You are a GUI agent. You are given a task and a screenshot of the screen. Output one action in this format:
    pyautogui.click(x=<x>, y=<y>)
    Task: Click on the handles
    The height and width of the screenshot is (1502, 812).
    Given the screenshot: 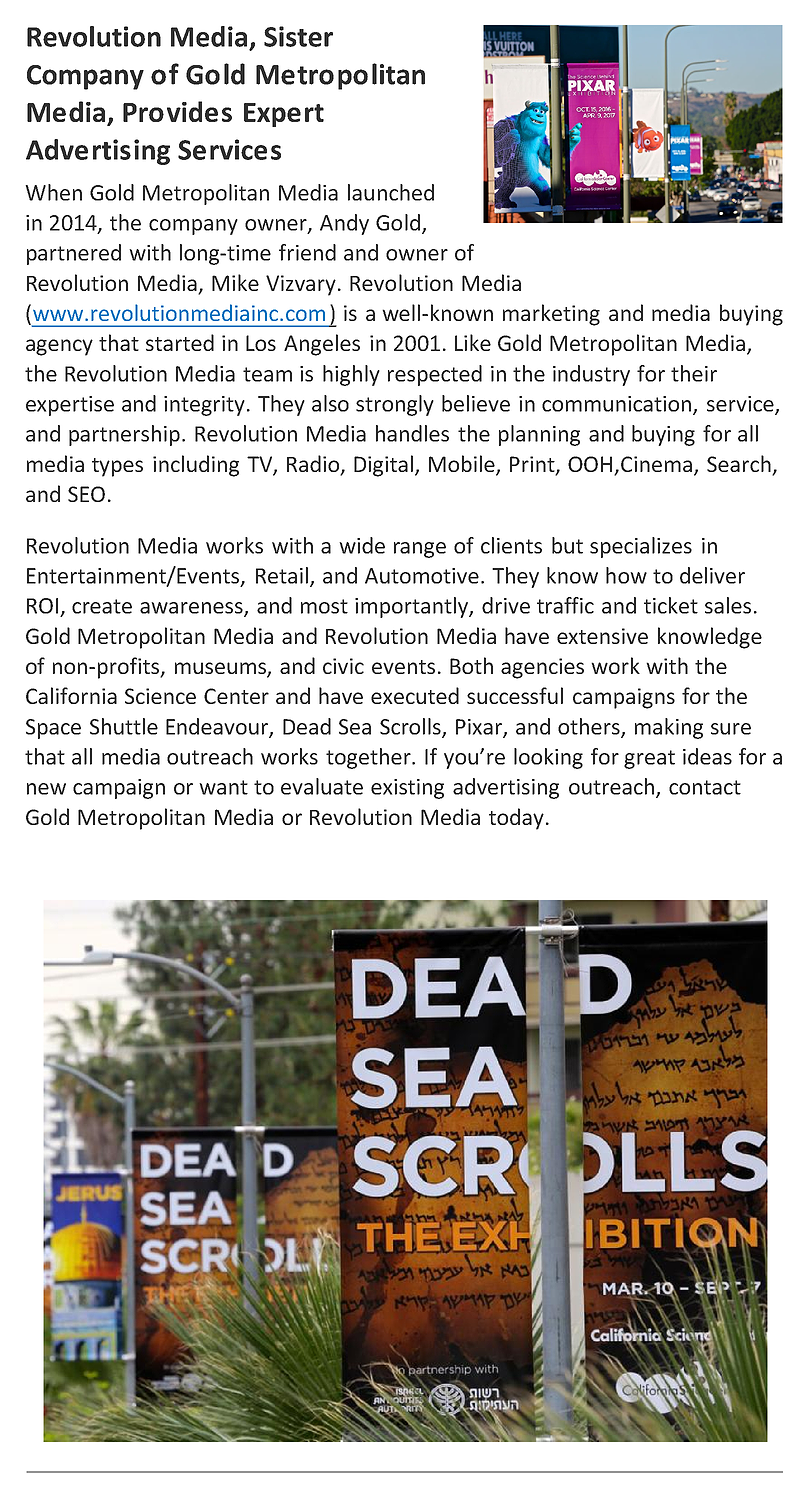 What is the action you would take?
    pyautogui.click(x=412, y=433)
